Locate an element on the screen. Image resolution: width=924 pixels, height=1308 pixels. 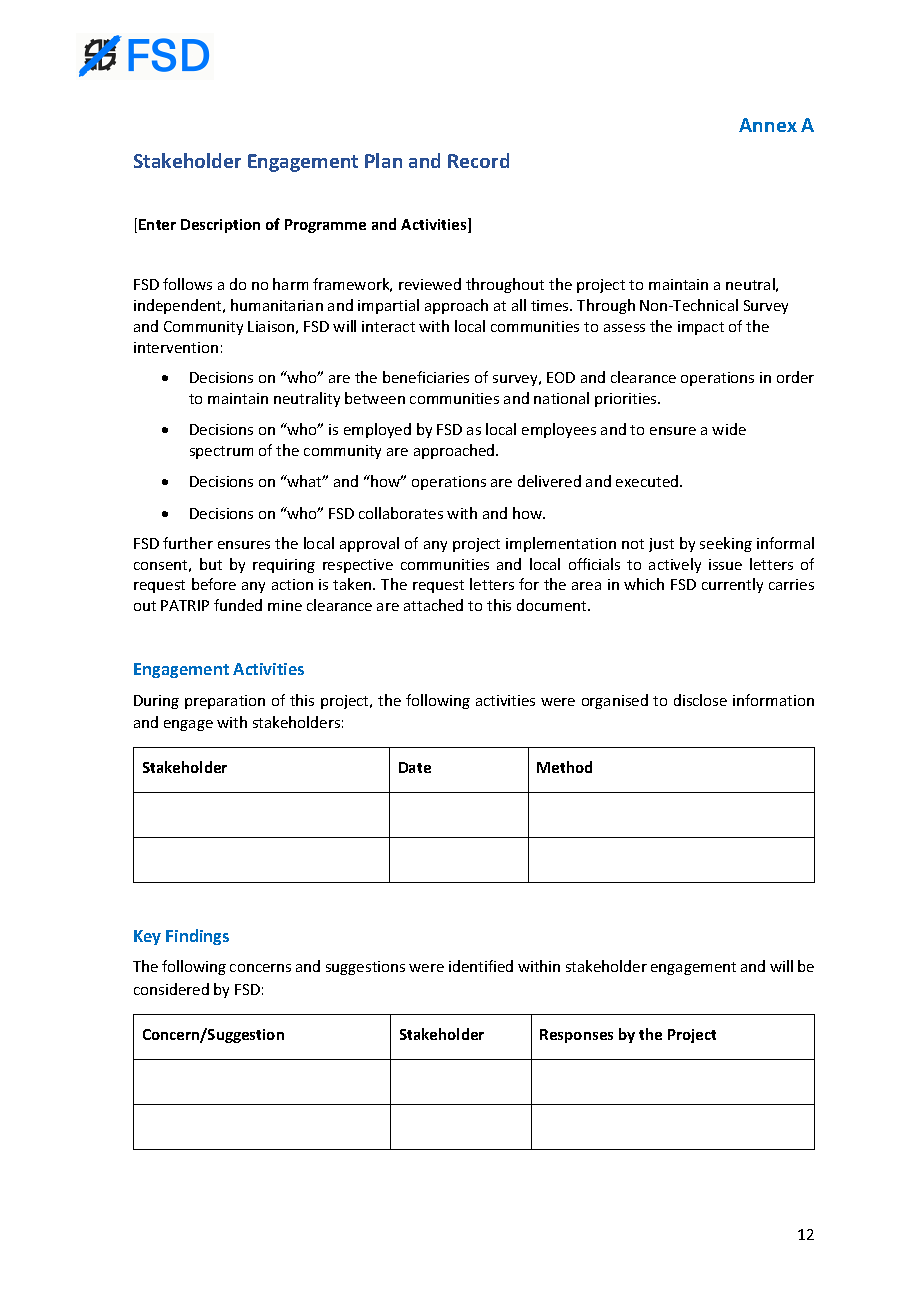
Responses is located at coordinates (576, 1036).
